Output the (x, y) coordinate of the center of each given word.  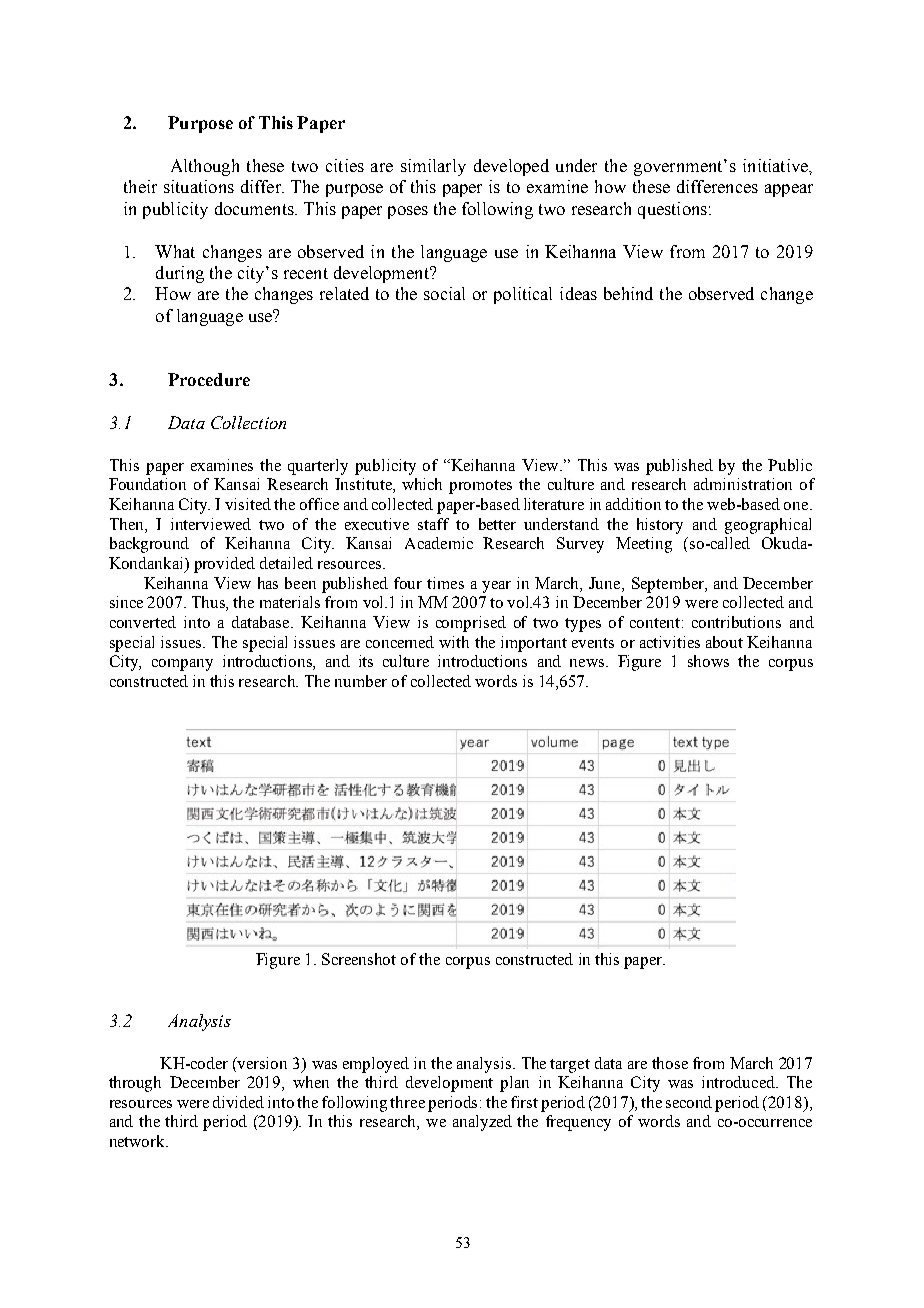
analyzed (482, 1123)
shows (708, 661)
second (689, 1102)
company (182, 665)
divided (238, 1102)
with (454, 642)
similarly (433, 167)
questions (672, 210)
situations (199, 186)
